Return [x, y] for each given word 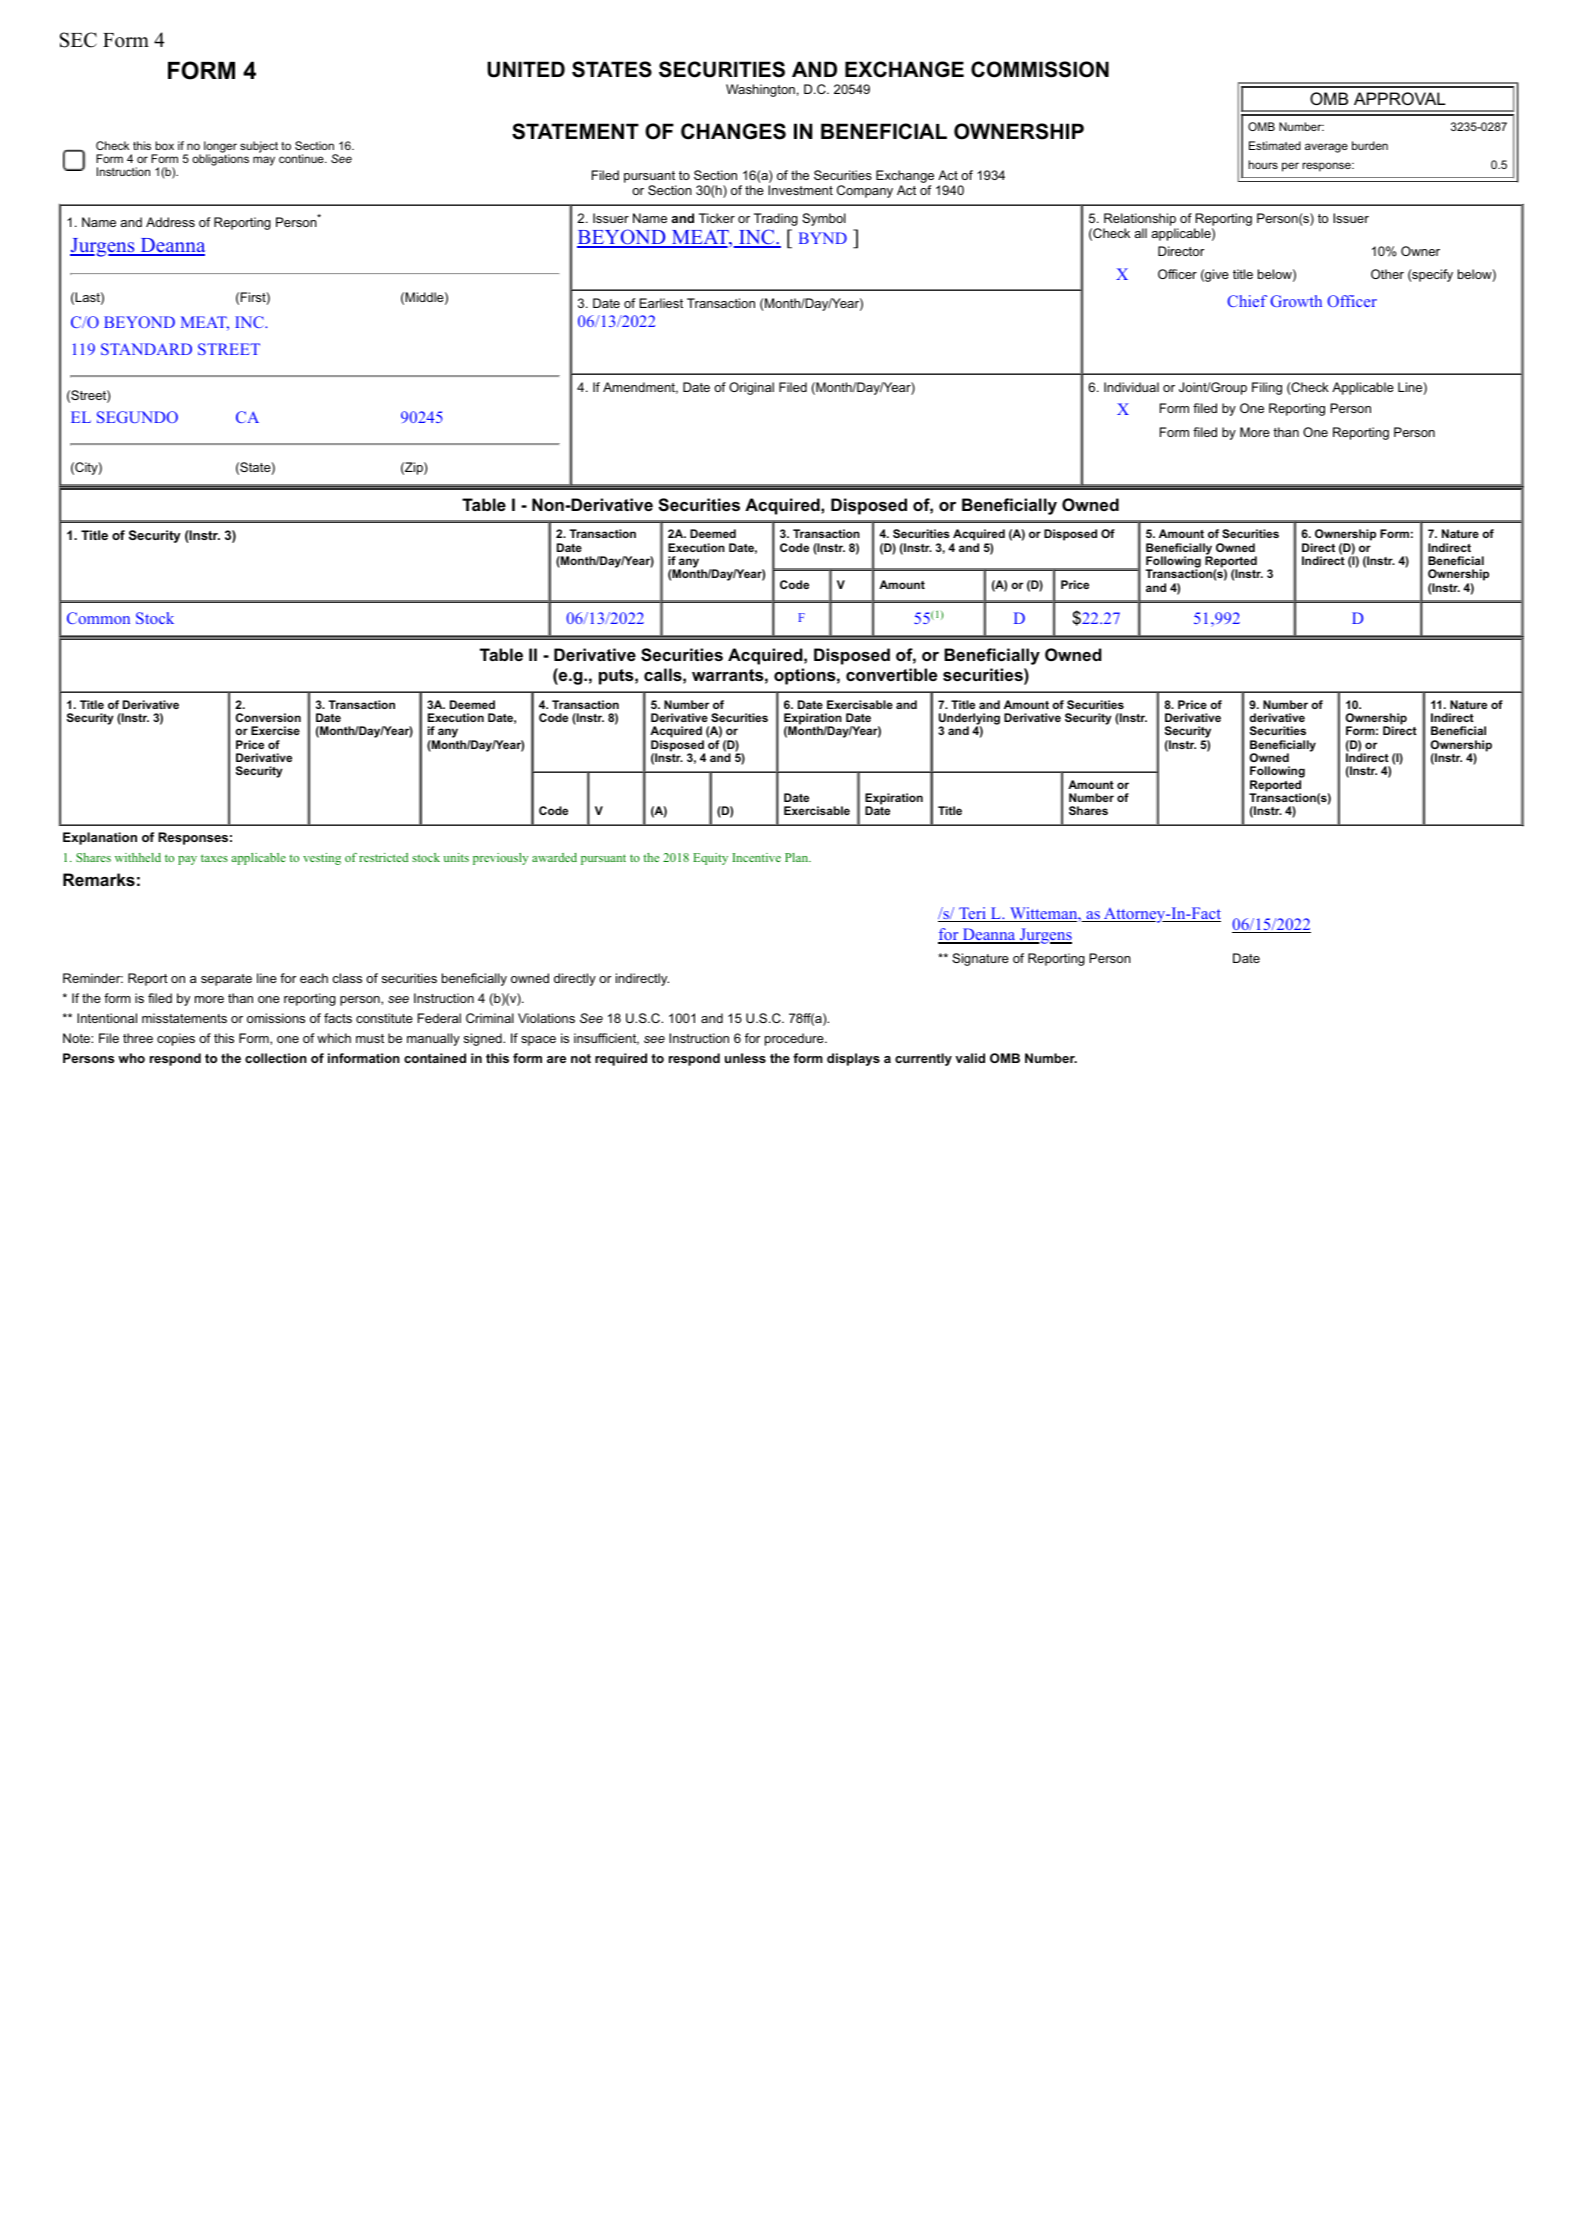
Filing [1267, 388]
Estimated [1275, 145]
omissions [276, 1018]
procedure [795, 1039]
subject [259, 147]
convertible [891, 674]
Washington [760, 90]
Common [98, 618]
